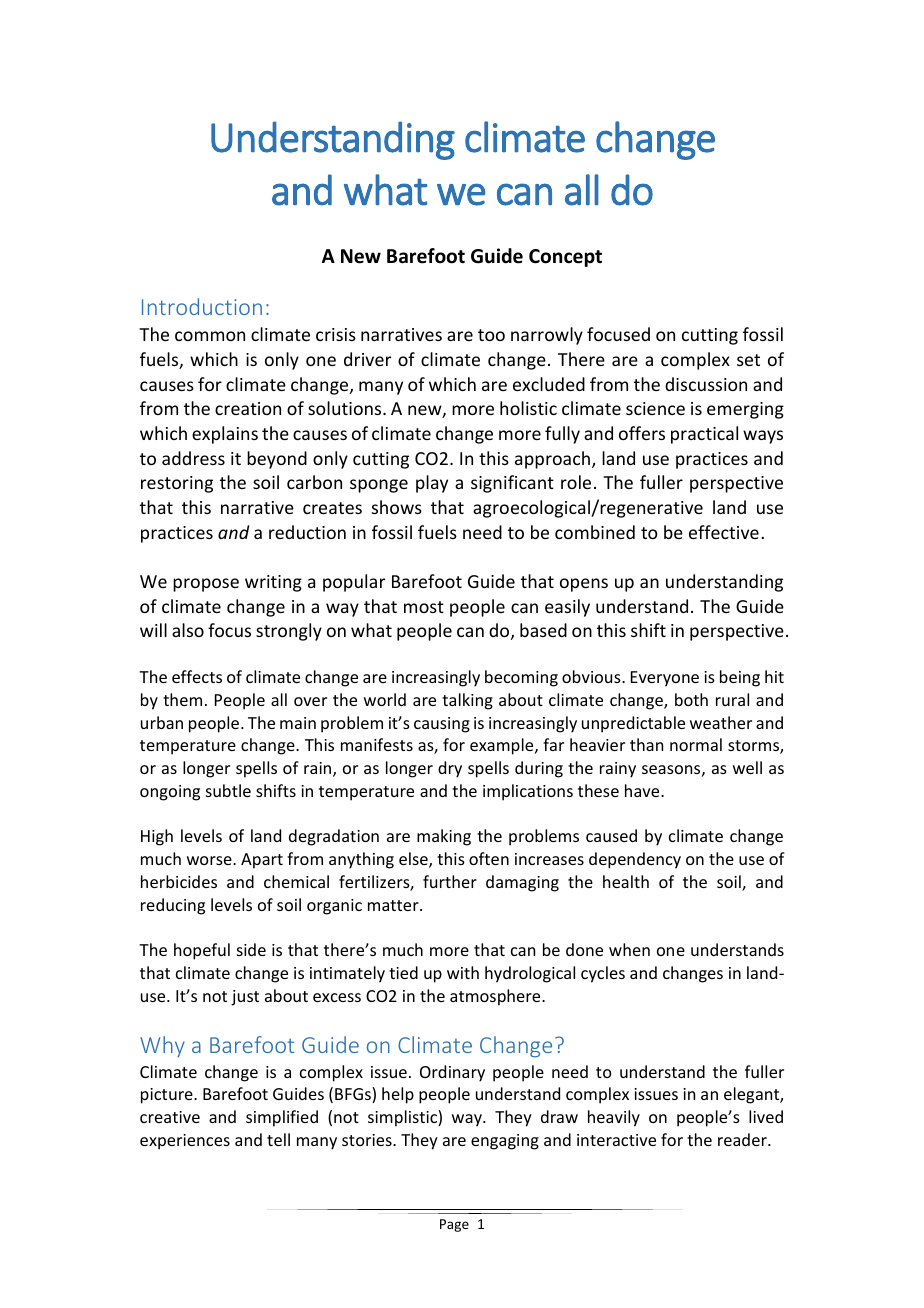 The image size is (924, 1308). I want to click on experiences, so click(185, 1142).
